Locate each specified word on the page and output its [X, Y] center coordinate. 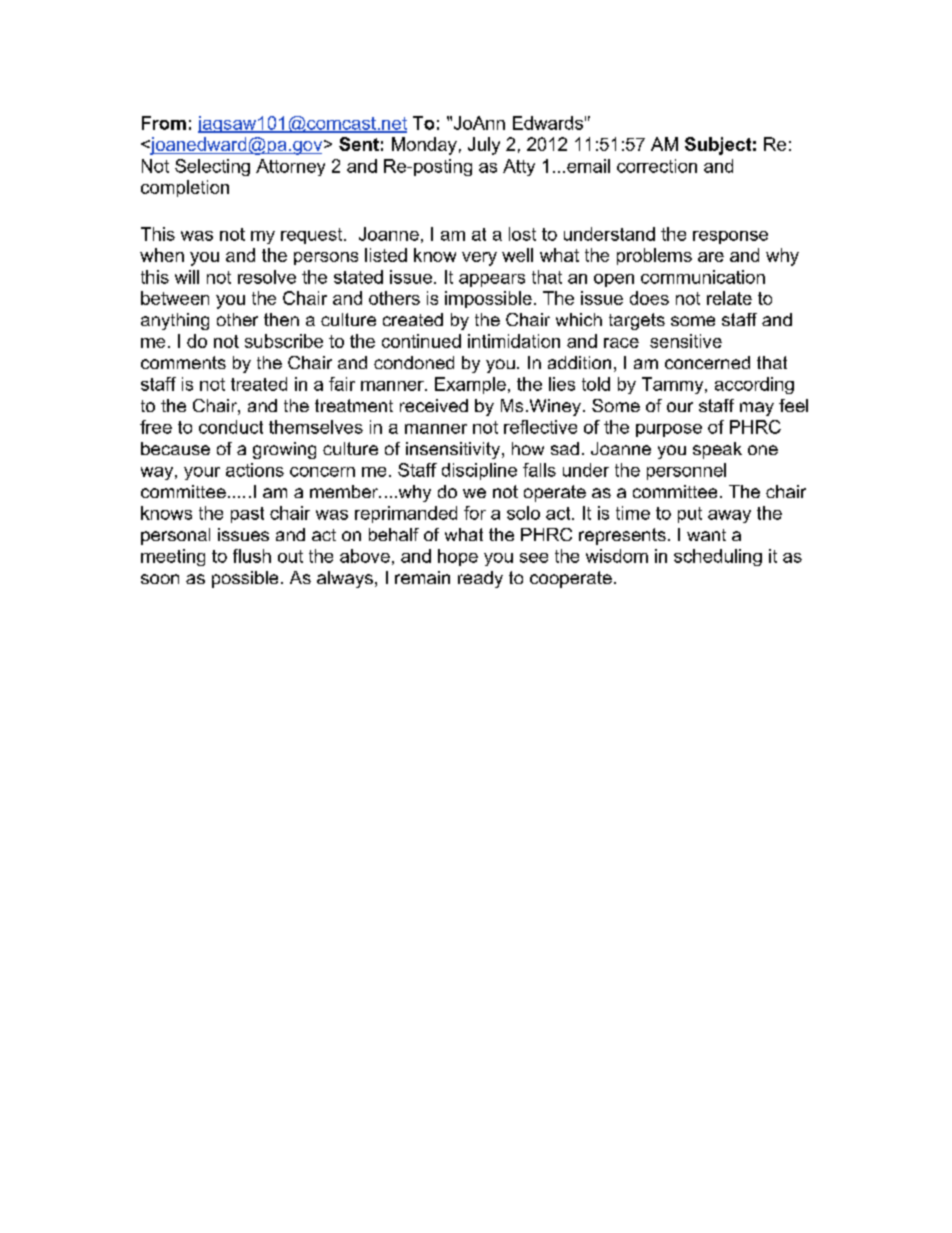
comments [183, 362]
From [164, 123]
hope [458, 557]
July [484, 146]
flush [252, 556]
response [730, 237]
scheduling [718, 557]
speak [717, 450]
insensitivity [454, 450]
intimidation [514, 341]
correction [657, 166]
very [479, 259]
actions [255, 470]
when [162, 255]
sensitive [686, 341]
